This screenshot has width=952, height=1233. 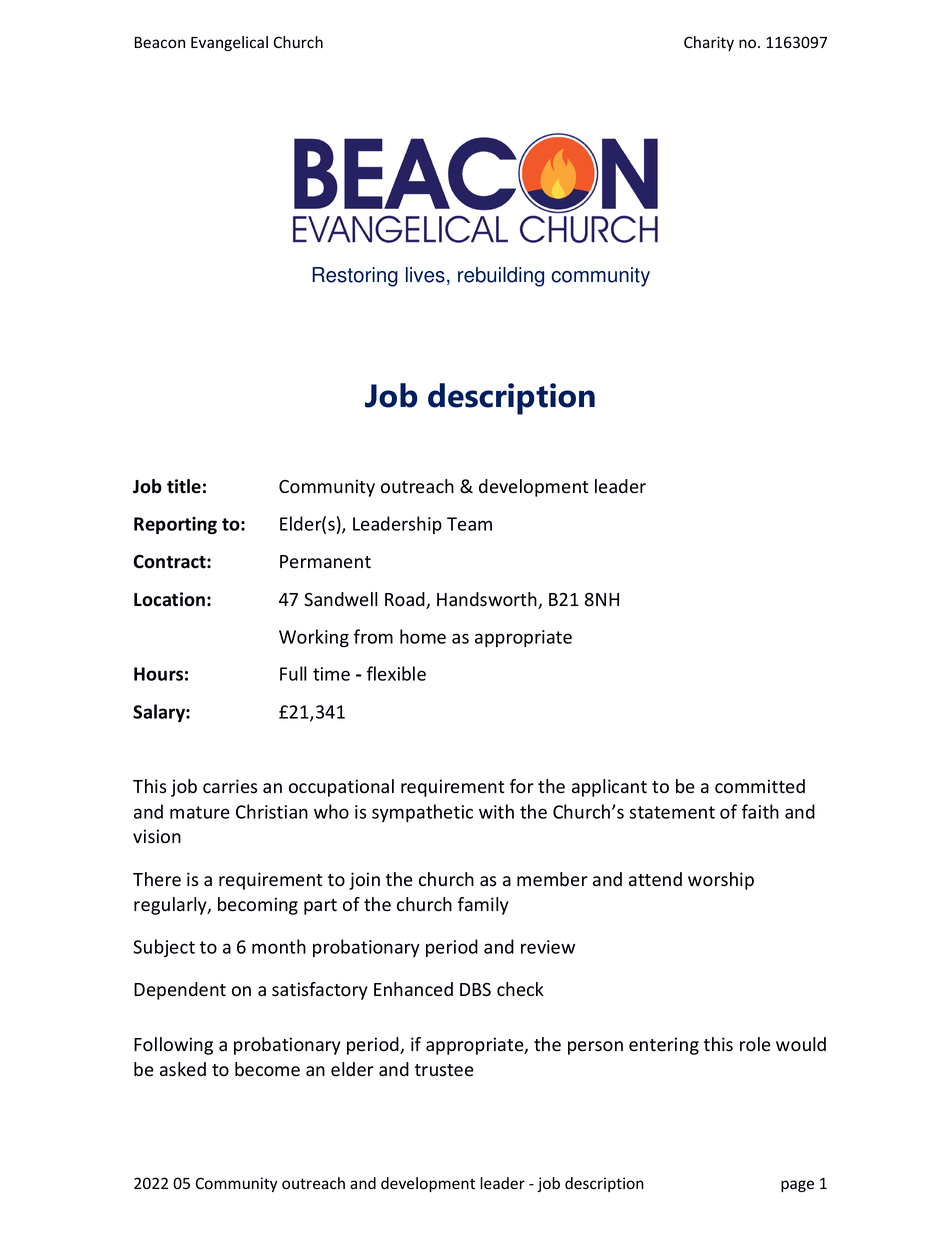 What do you see at coordinates (721, 881) in the screenshot?
I see `worship` at bounding box center [721, 881].
